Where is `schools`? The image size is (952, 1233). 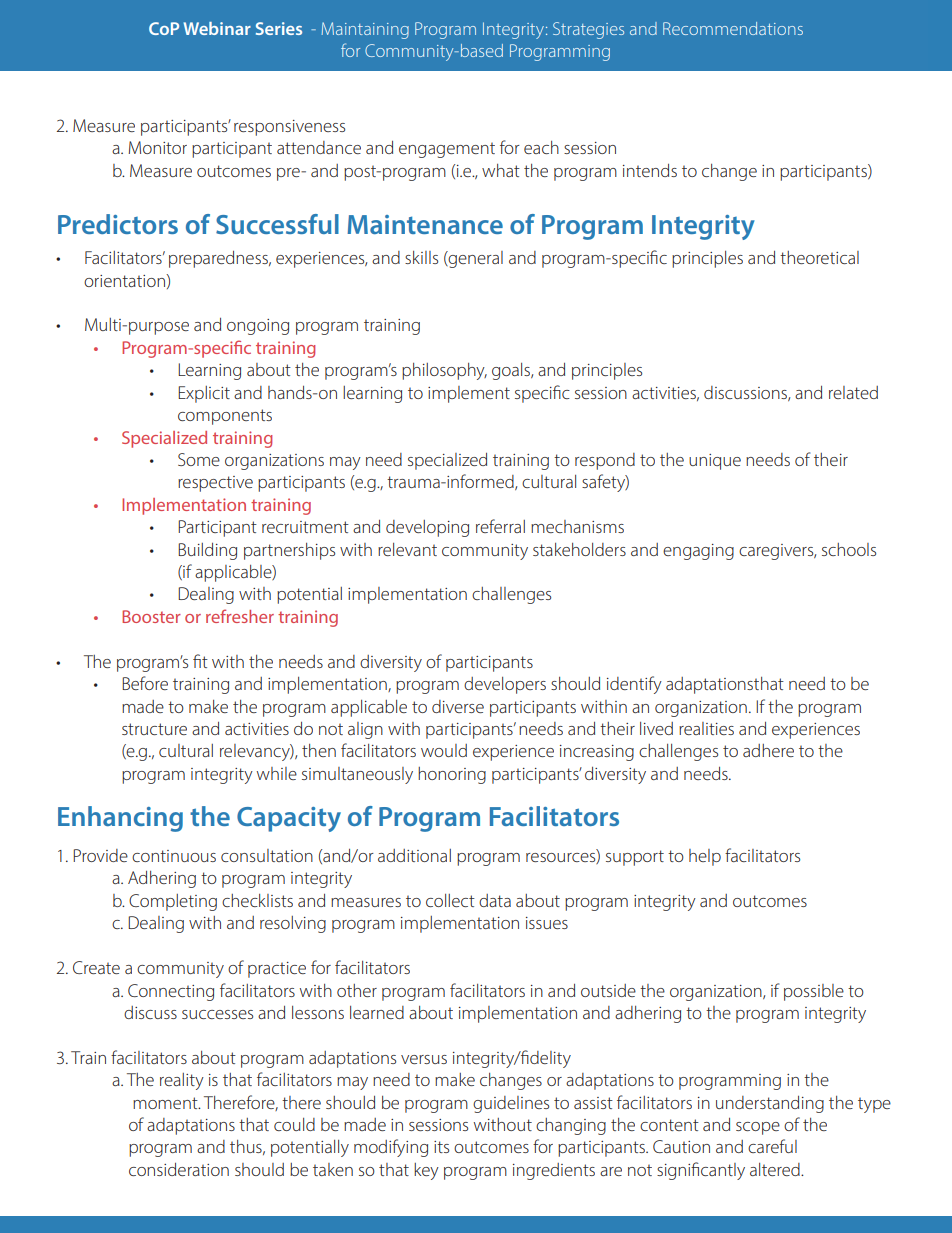
schools is located at coordinates (849, 549).
